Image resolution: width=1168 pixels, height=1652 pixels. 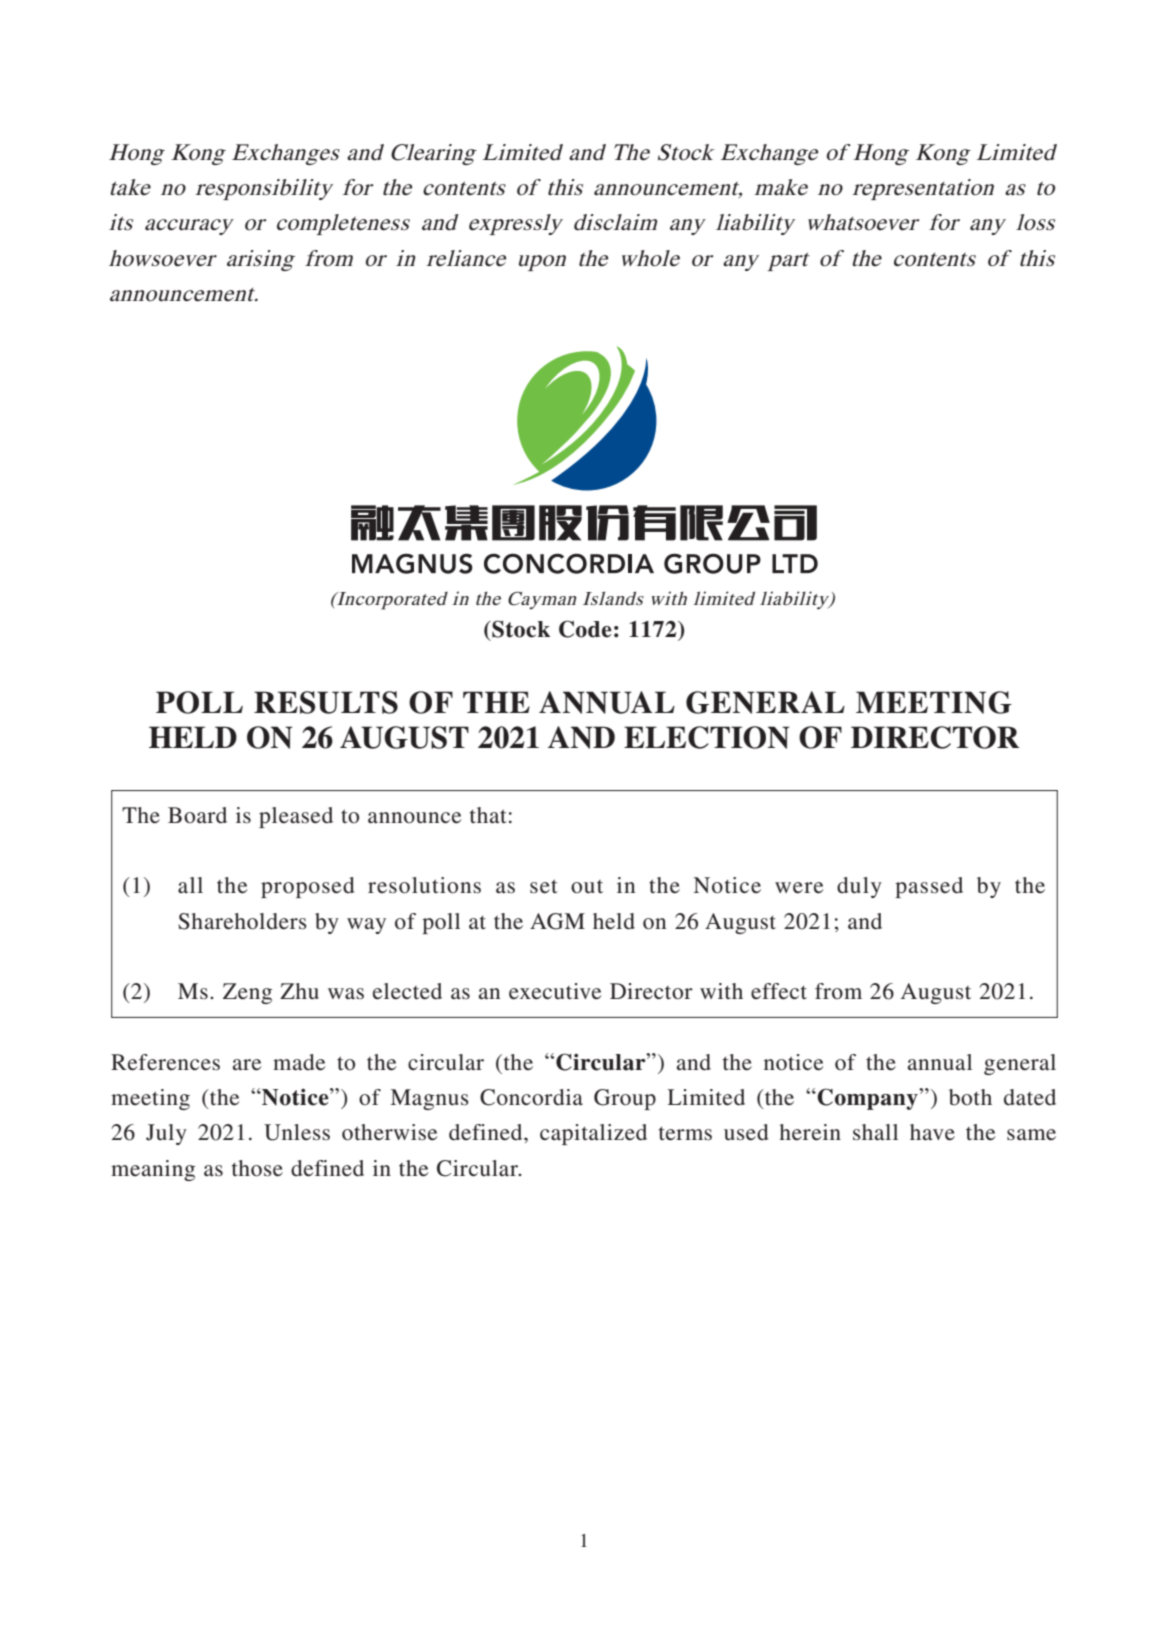 What do you see at coordinates (296, 817) in the image?
I see `pleased` at bounding box center [296, 817].
